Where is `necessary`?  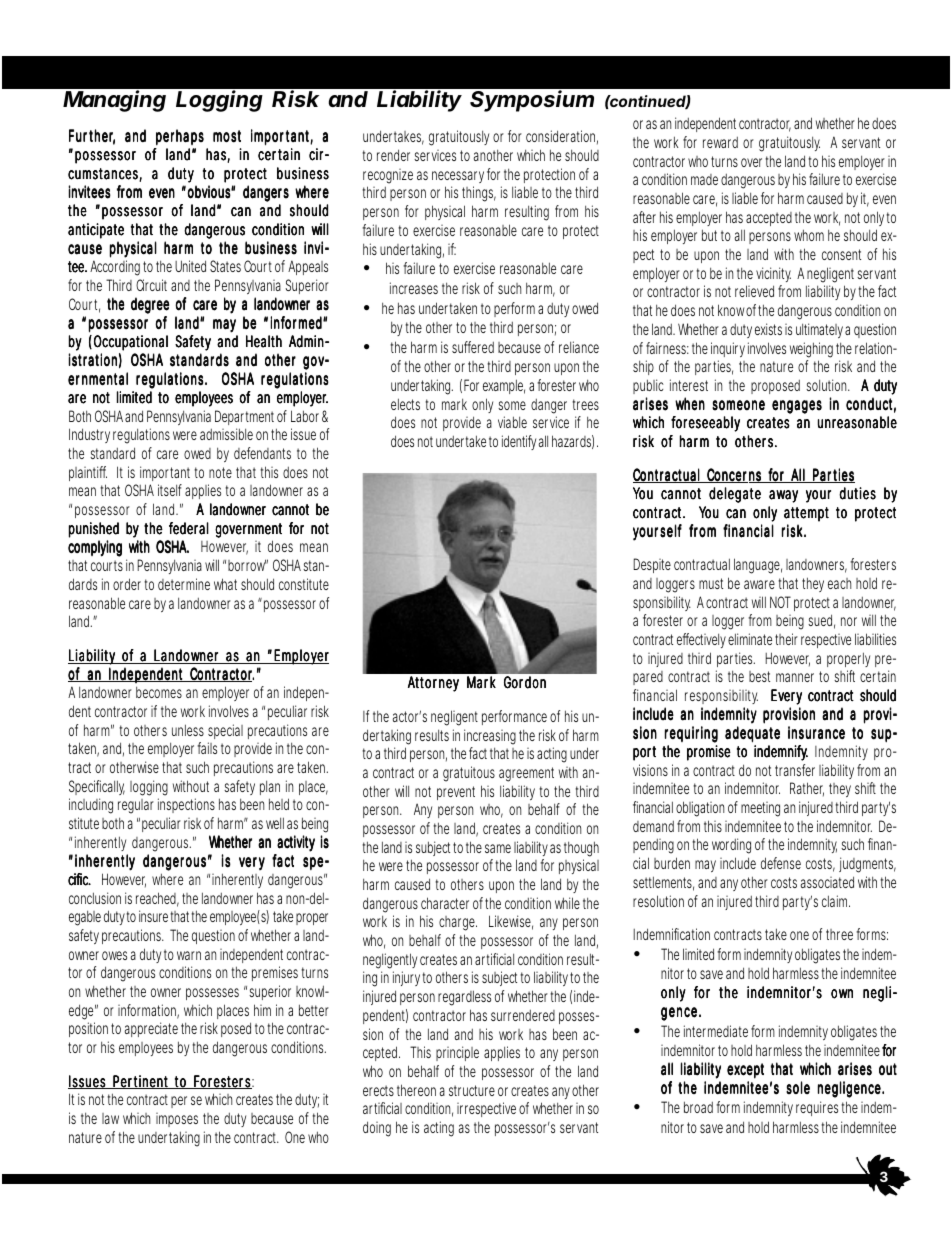
necessary is located at coordinates (458, 177).
